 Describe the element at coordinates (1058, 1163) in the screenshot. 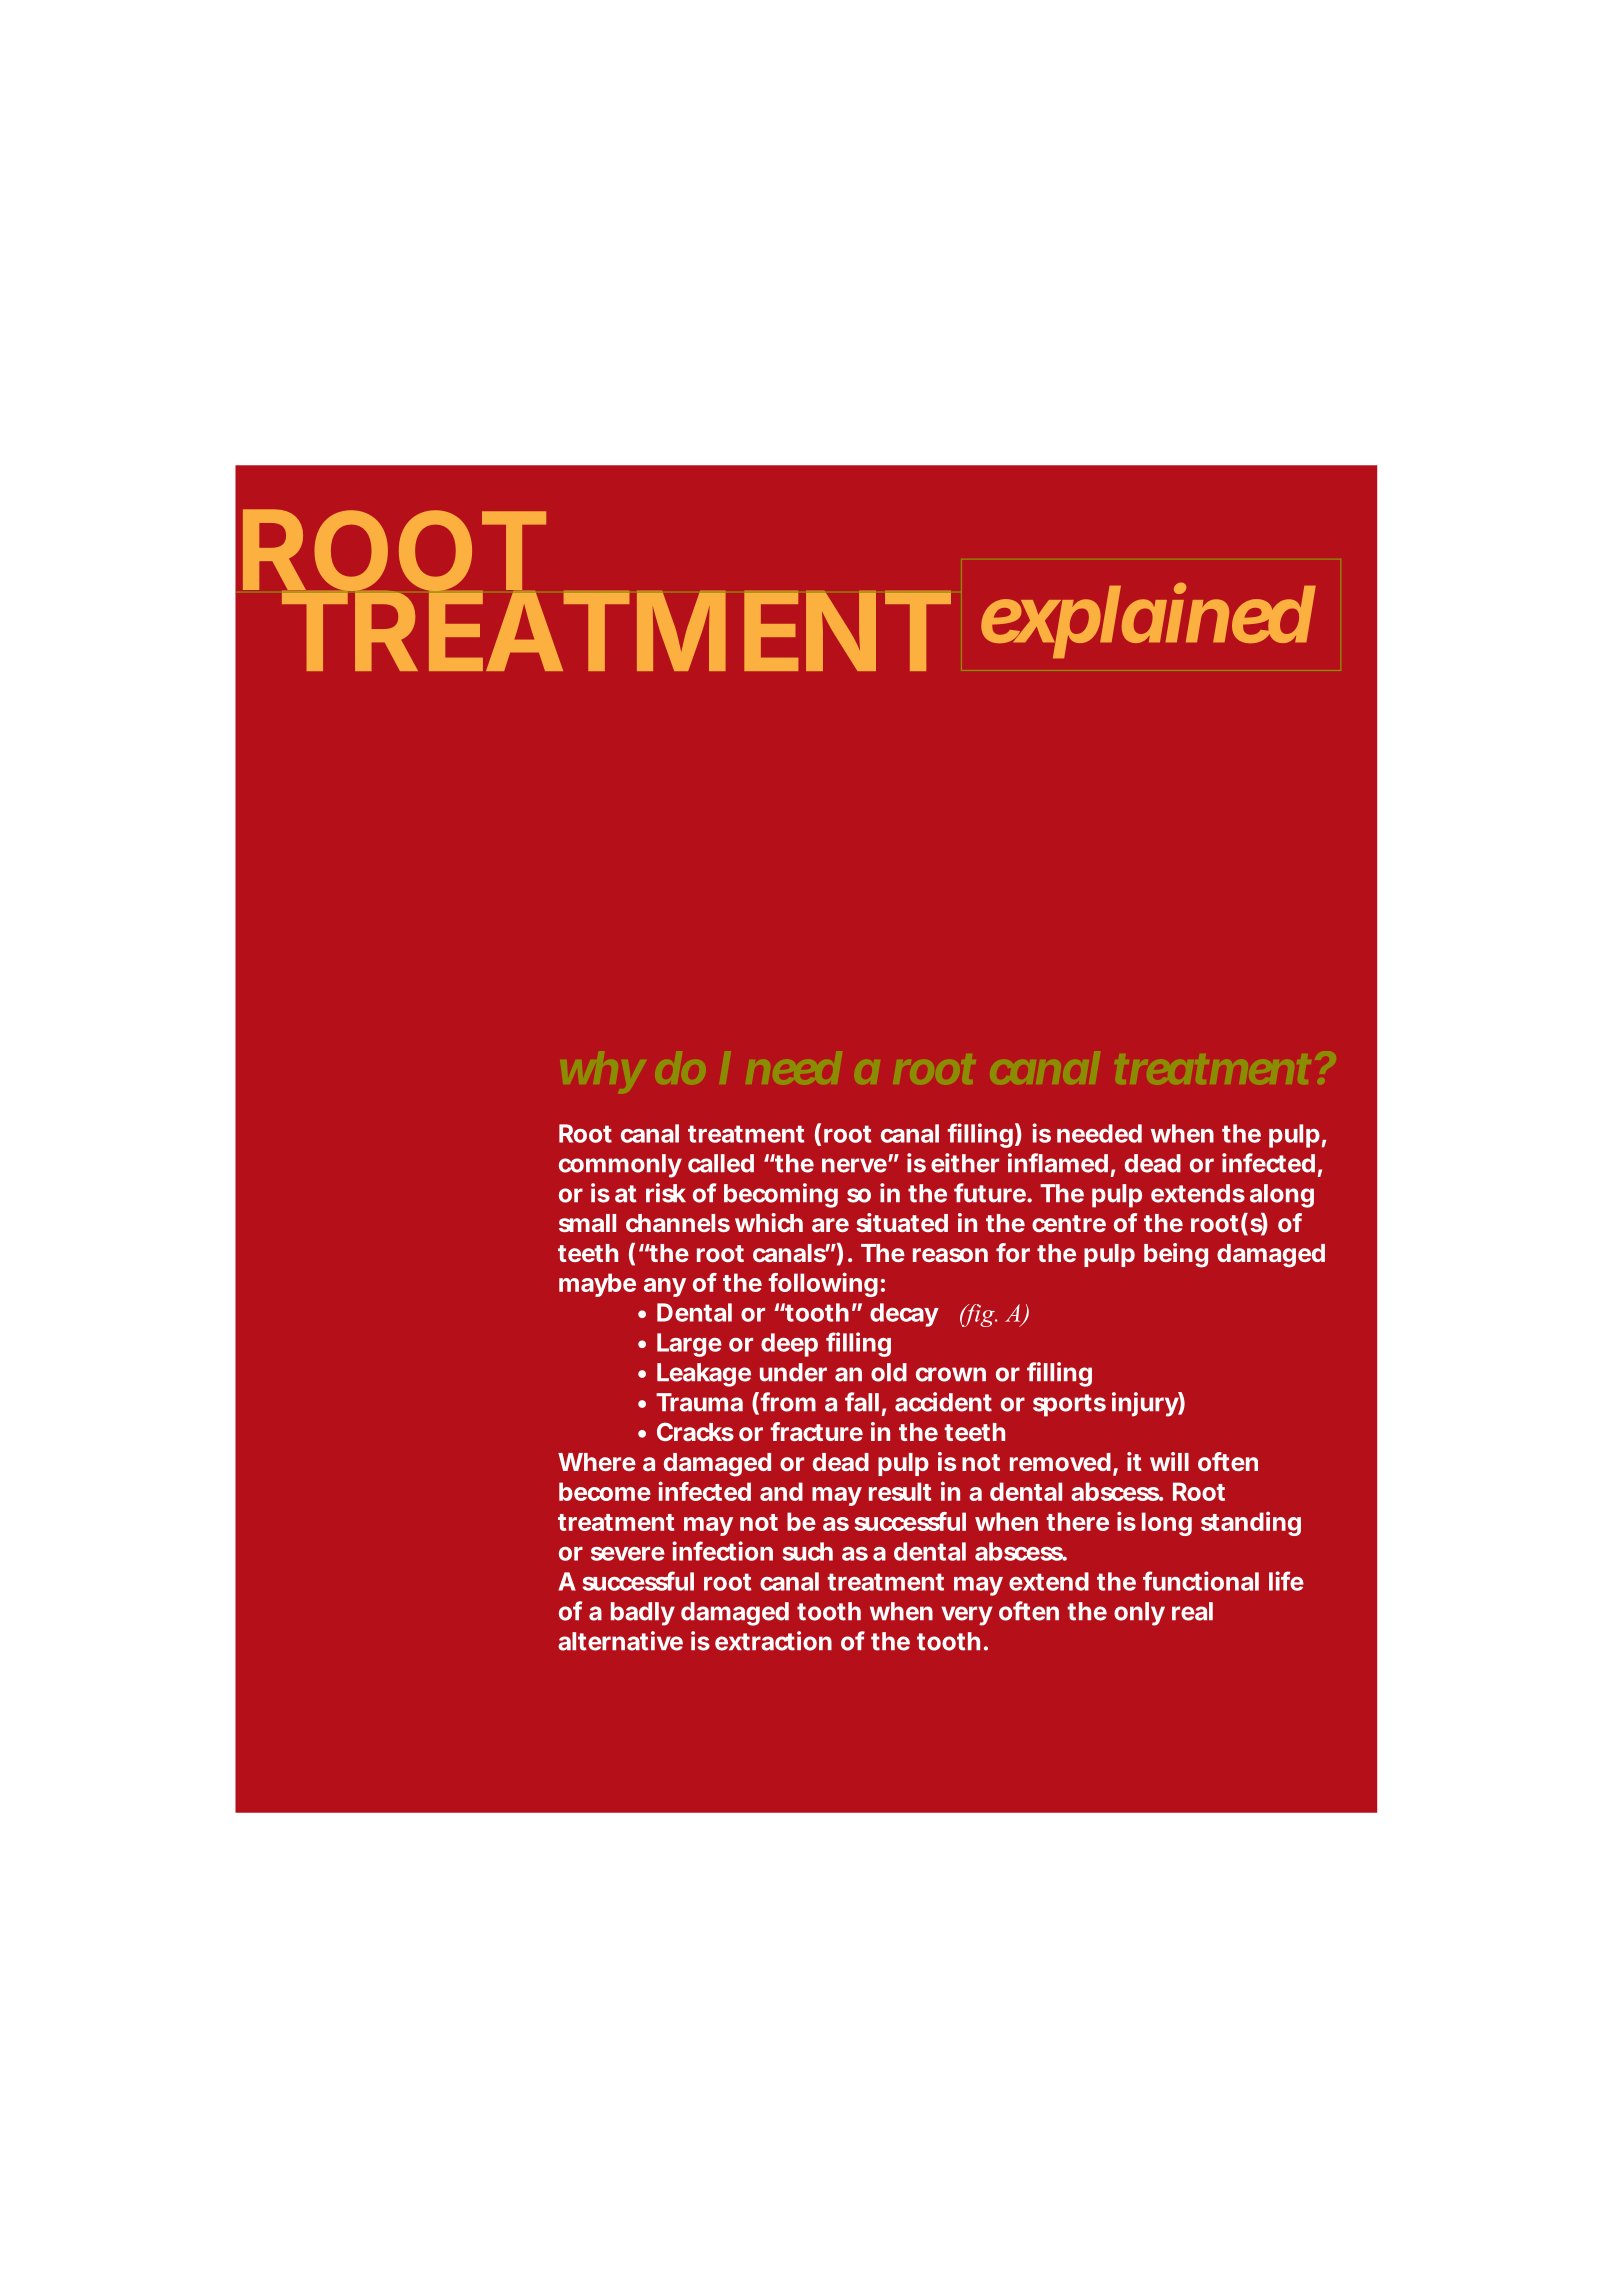

I see `inflamed` at that location.
